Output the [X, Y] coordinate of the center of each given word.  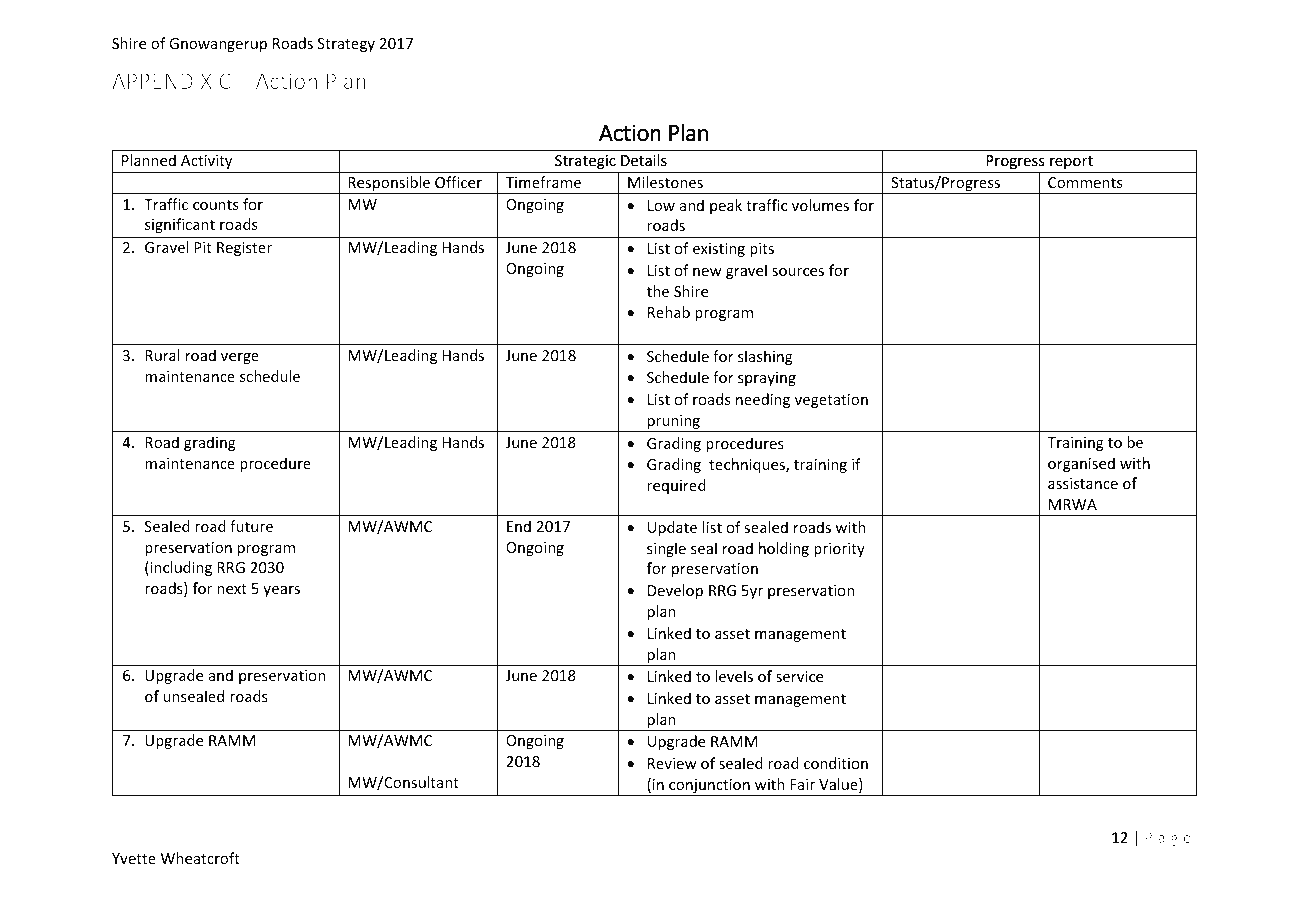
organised [1081, 464]
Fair [802, 784]
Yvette [134, 858]
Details [644, 160]
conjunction [709, 787]
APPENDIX [162, 81]
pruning [673, 423]
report [1071, 162]
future [251, 526]
